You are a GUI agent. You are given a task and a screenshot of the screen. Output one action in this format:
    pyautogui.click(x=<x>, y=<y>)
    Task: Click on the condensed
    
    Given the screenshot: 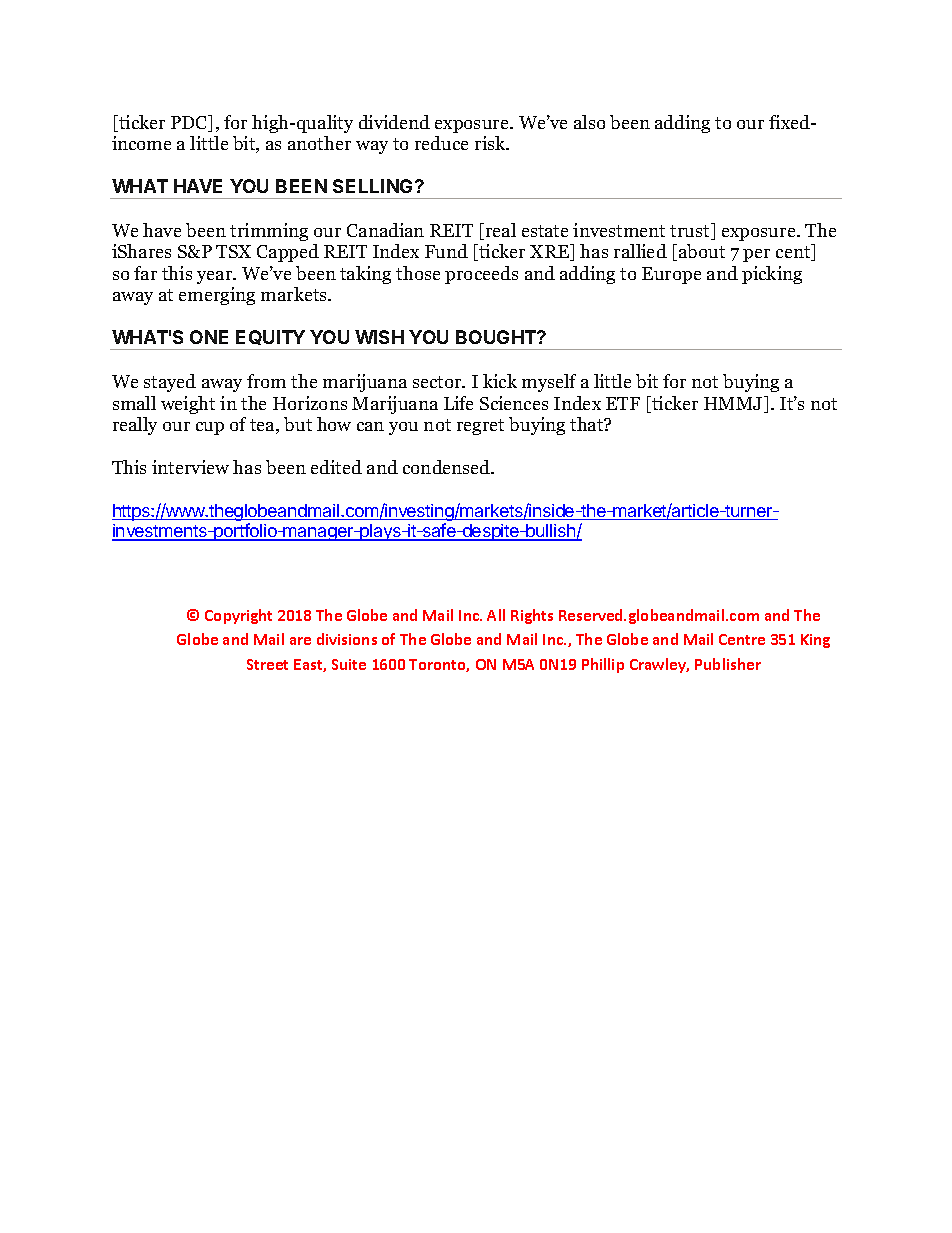 What is the action you would take?
    pyautogui.click(x=448, y=467)
